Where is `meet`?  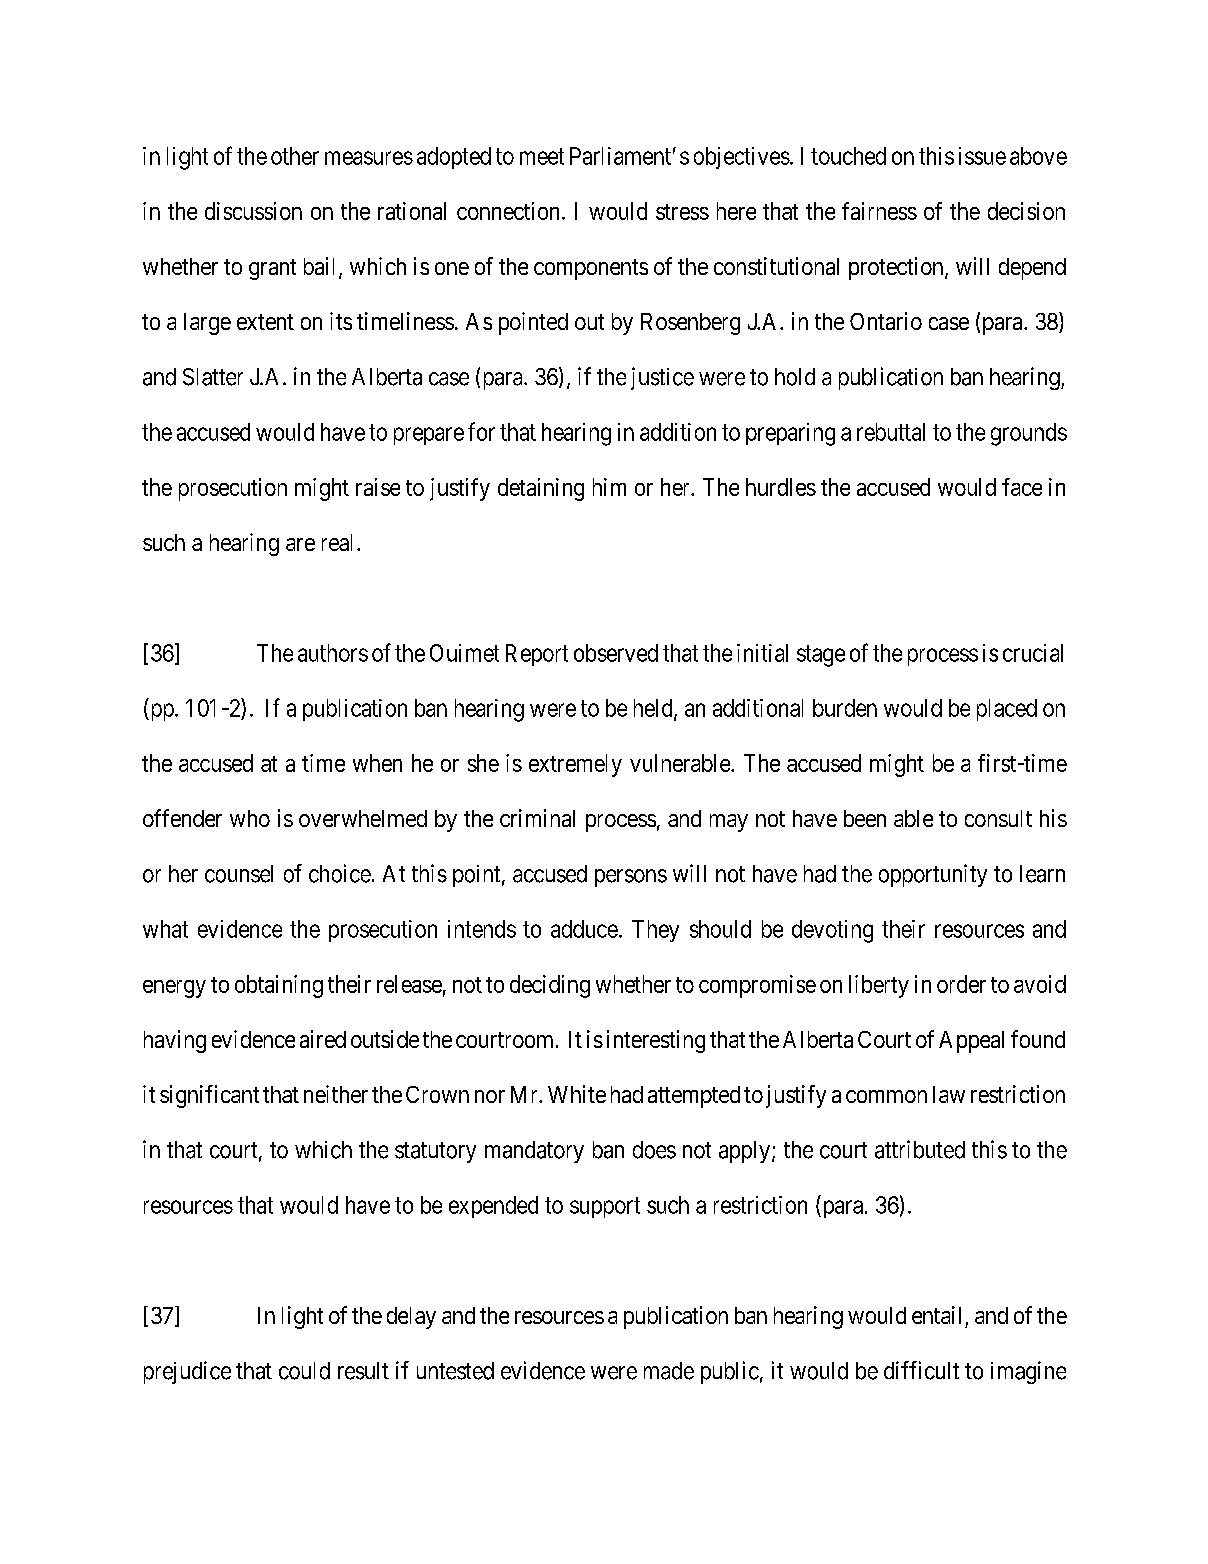 meet is located at coordinates (542, 156).
